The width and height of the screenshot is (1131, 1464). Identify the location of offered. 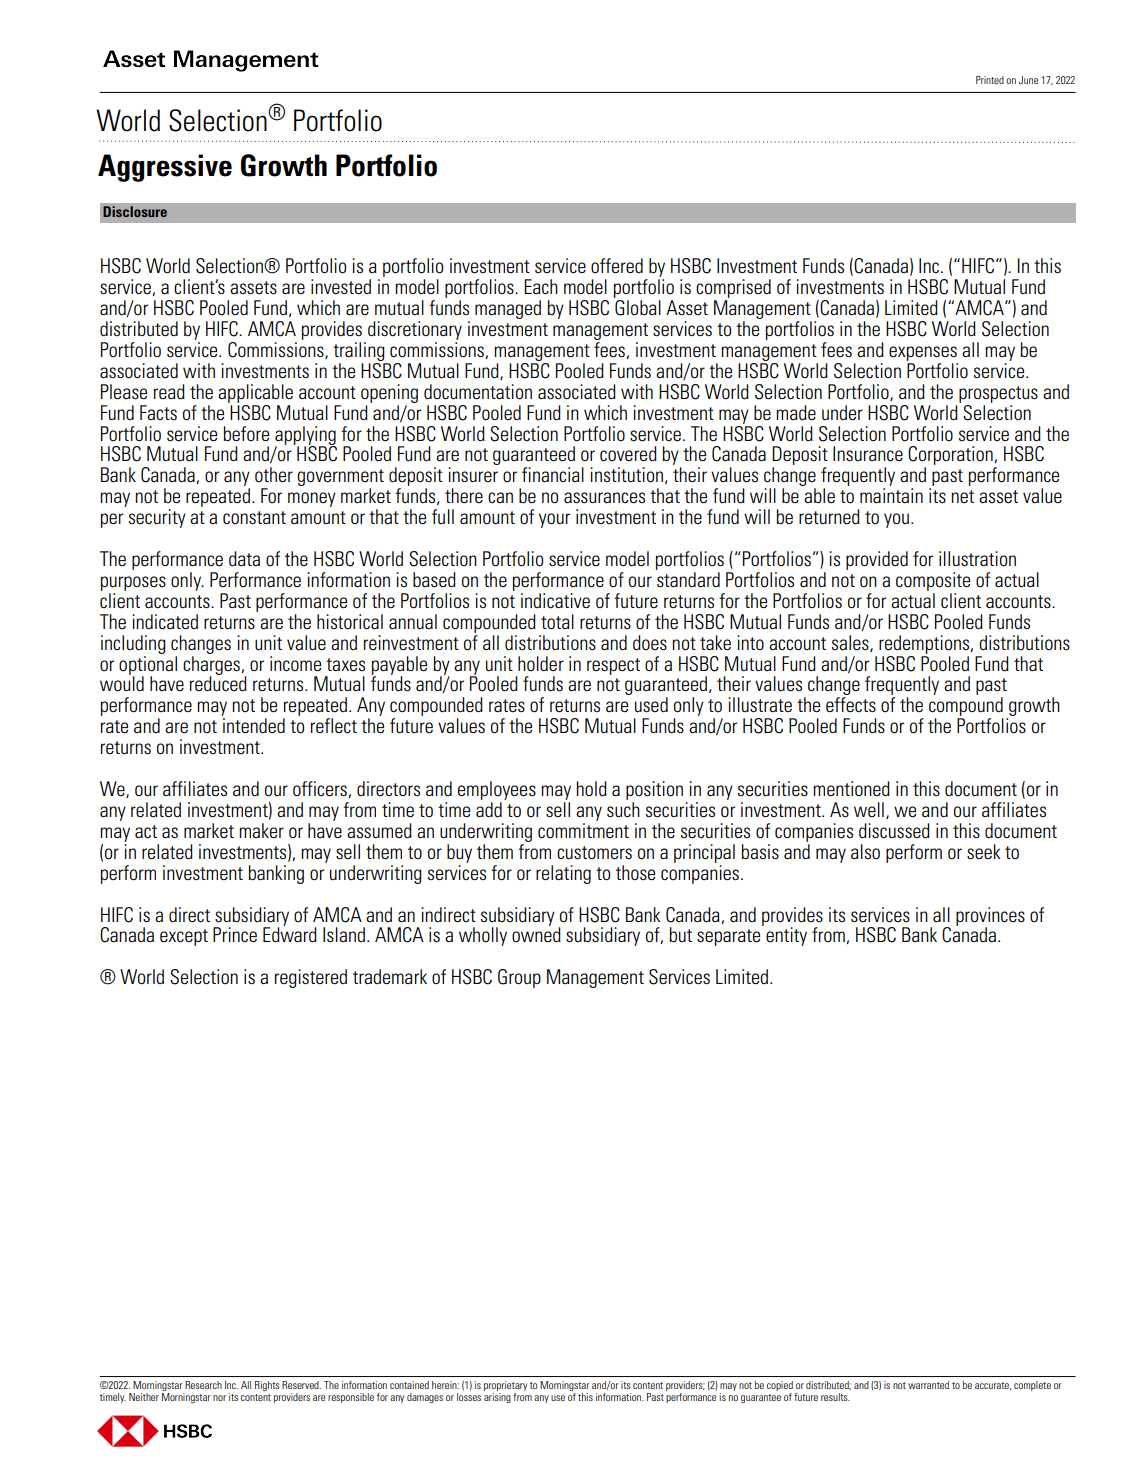
(617, 266).
